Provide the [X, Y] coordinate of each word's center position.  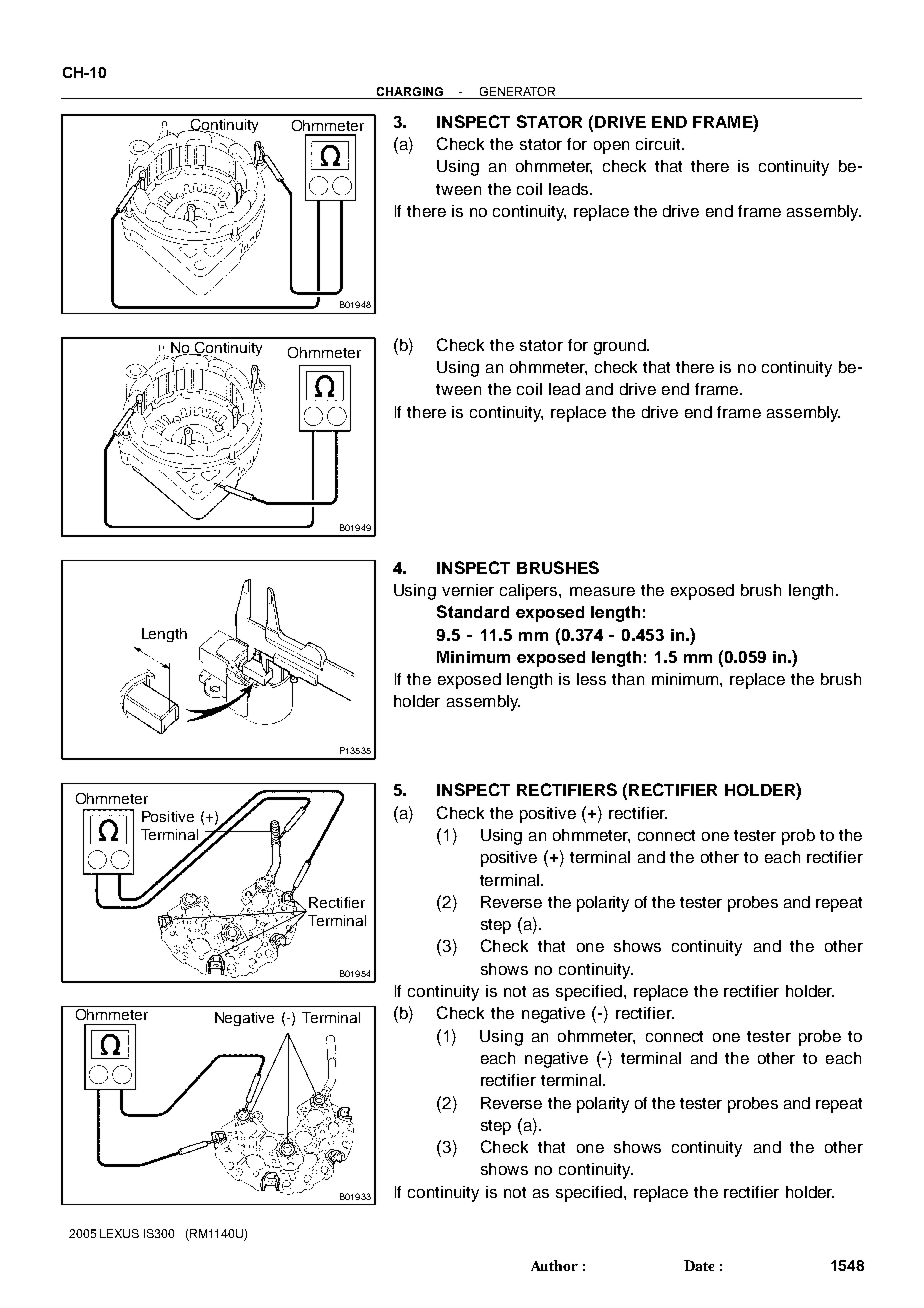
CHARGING [410, 91]
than [628, 679]
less [591, 679]
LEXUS [119, 1233]
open [611, 147]
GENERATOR [517, 91]
